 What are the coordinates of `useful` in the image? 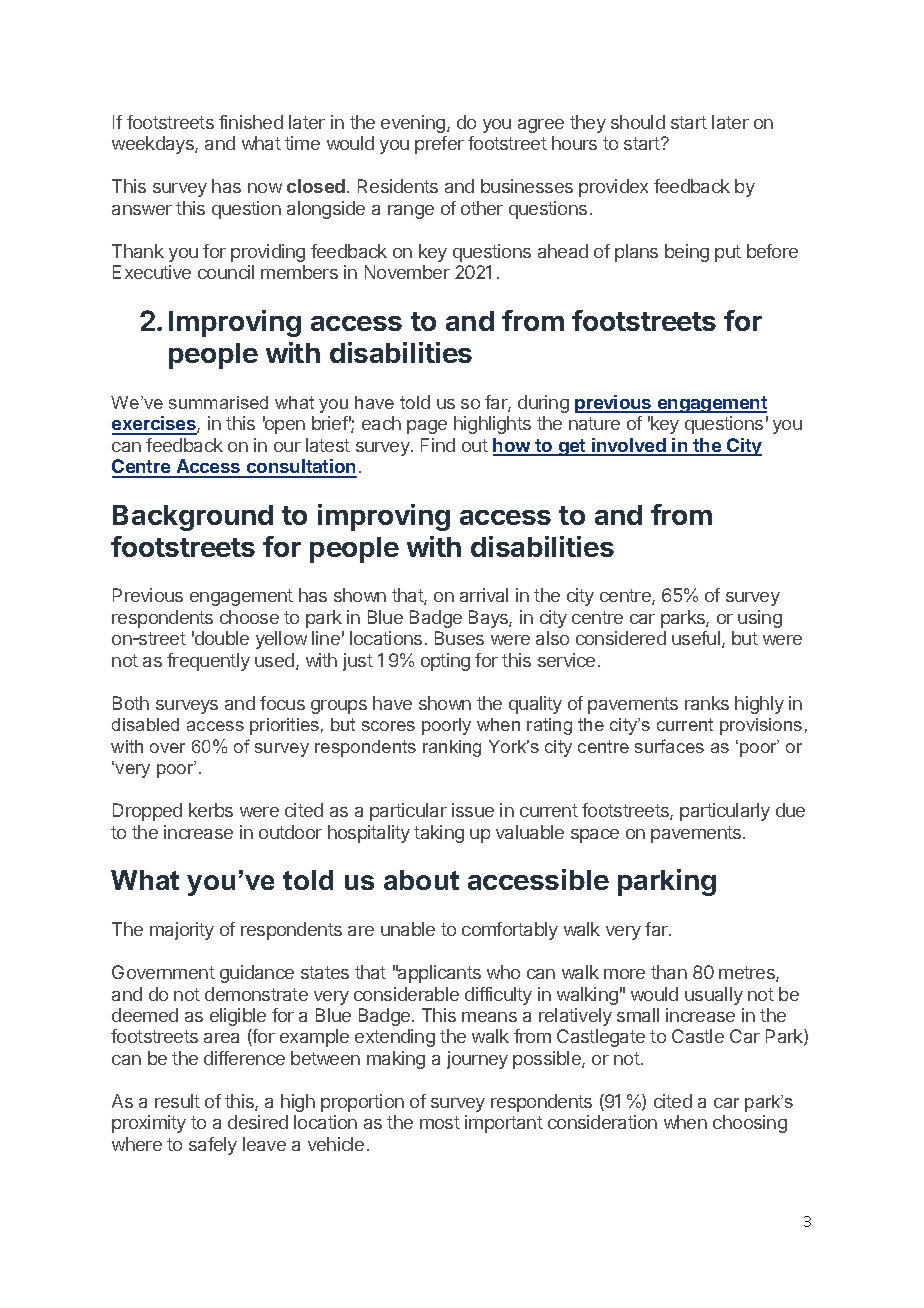 It's located at (696, 638).
